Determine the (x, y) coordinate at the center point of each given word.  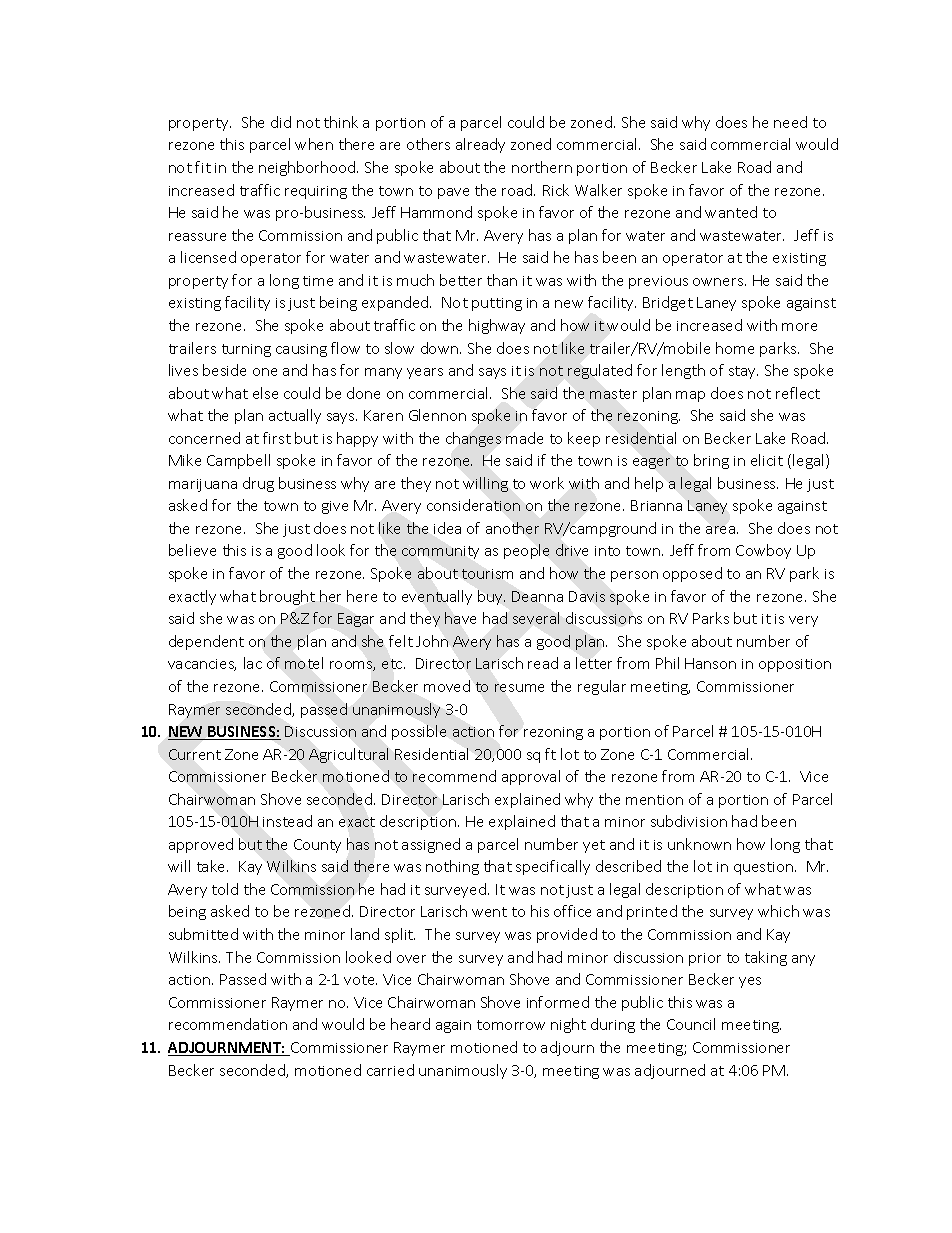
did (281, 122)
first (277, 438)
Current (195, 754)
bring (711, 461)
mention (654, 800)
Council (691, 1024)
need (790, 122)
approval (531, 777)
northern (542, 167)
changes (473, 439)
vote (360, 980)
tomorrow (511, 1025)
